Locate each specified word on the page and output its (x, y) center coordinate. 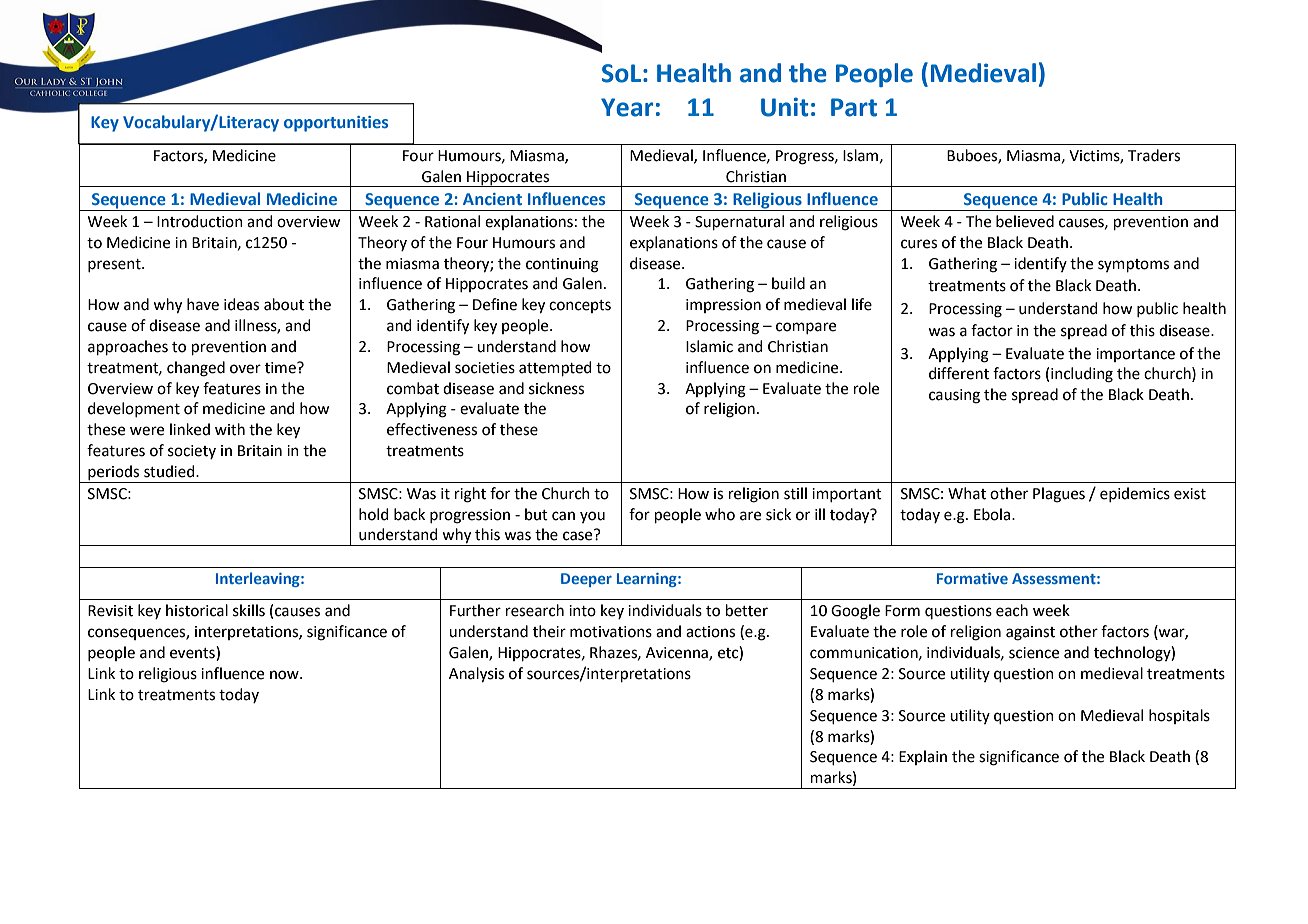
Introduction (200, 221)
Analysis (476, 675)
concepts (580, 306)
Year (627, 107)
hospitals (1179, 716)
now (285, 675)
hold (374, 514)
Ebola (993, 514)
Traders (1154, 155)
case (579, 535)
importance (1135, 355)
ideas (241, 304)
